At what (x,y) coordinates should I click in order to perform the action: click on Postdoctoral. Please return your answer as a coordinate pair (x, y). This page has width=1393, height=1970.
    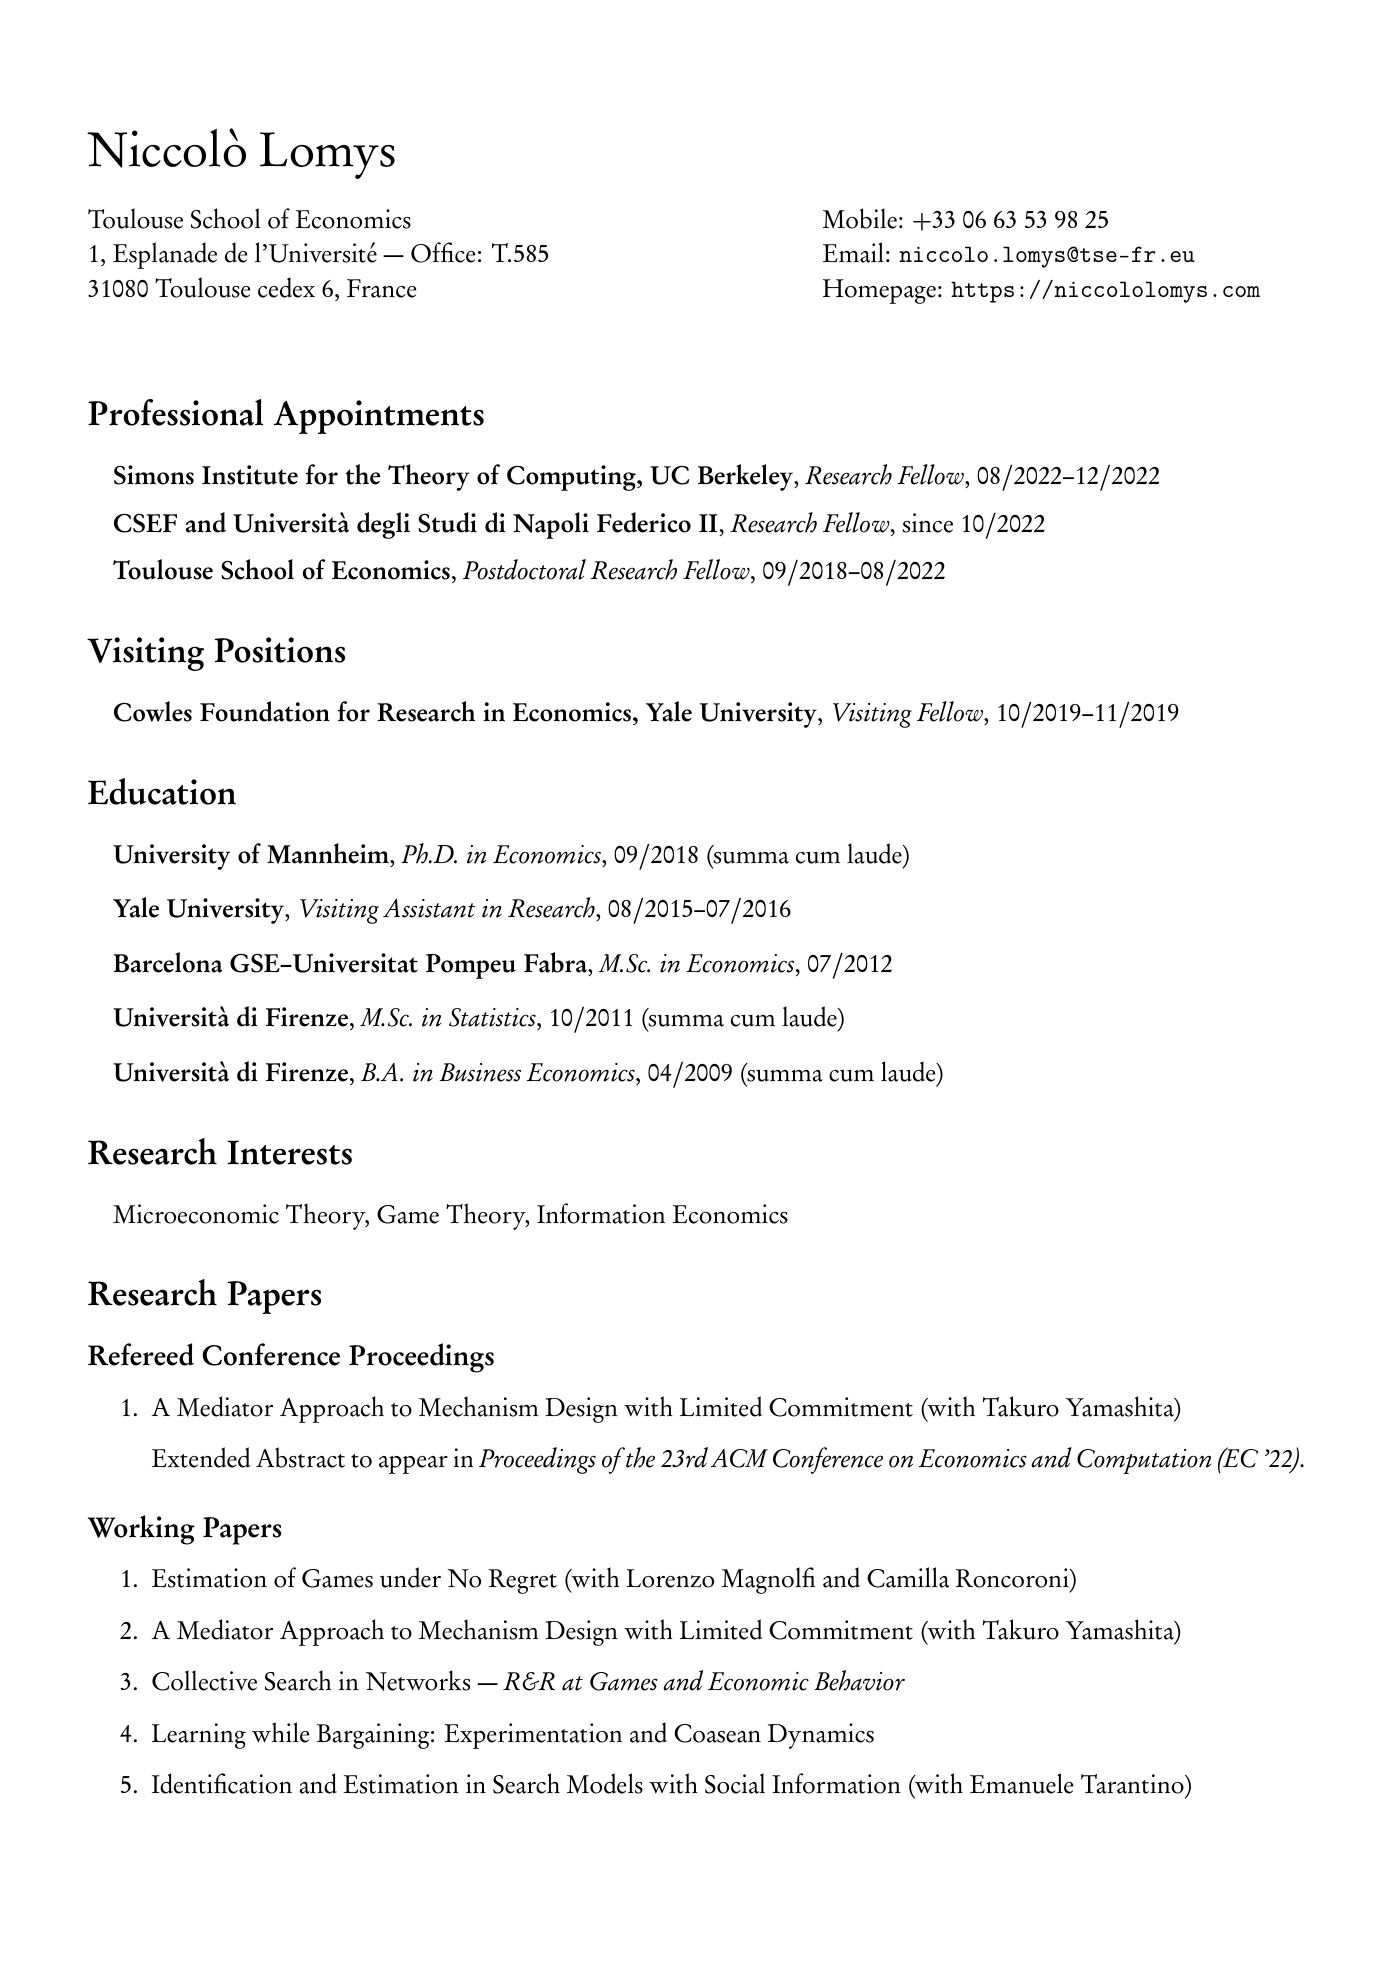
    Looking at the image, I should click on (524, 569).
